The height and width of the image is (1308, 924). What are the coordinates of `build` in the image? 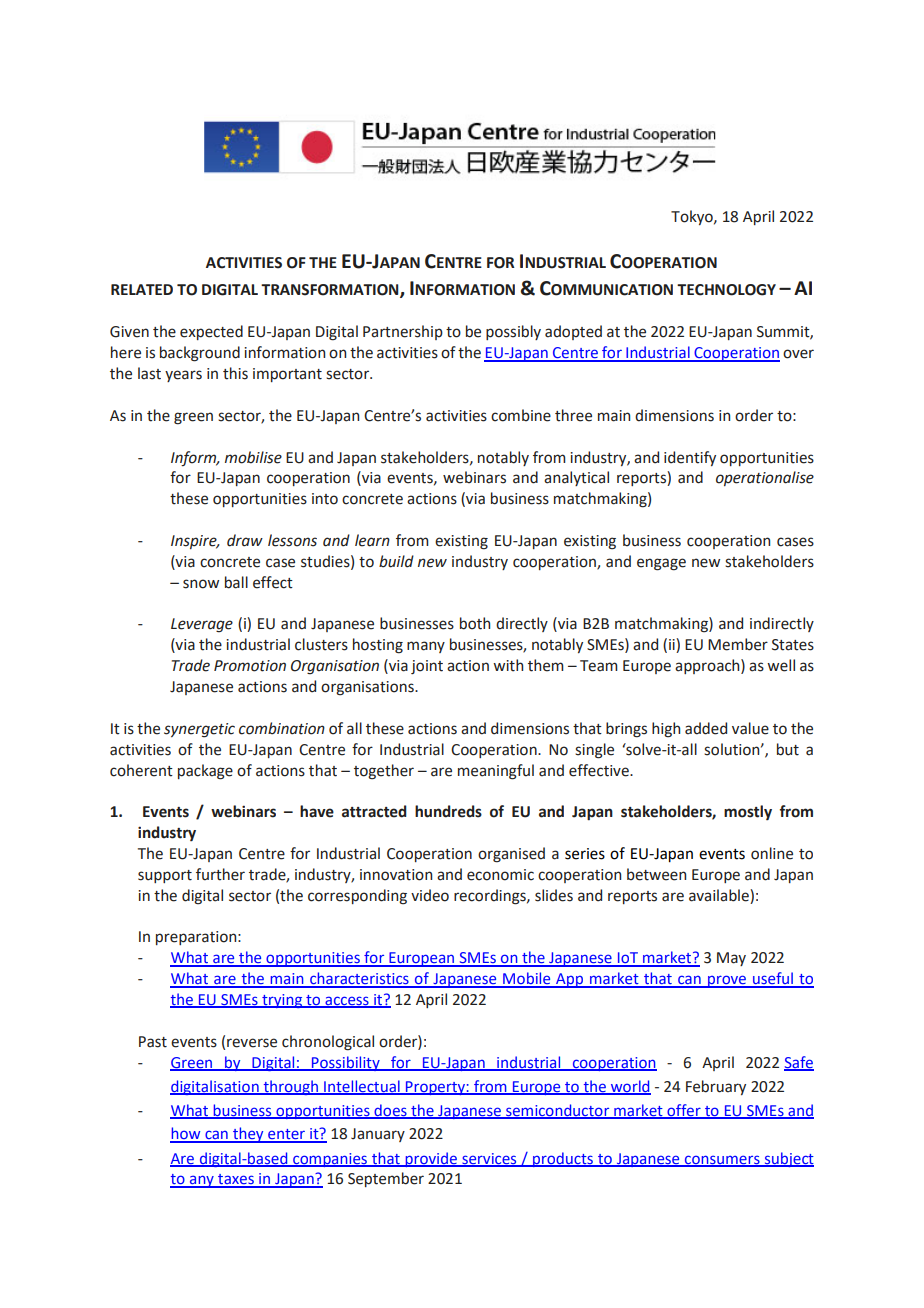 It's located at (396, 561).
